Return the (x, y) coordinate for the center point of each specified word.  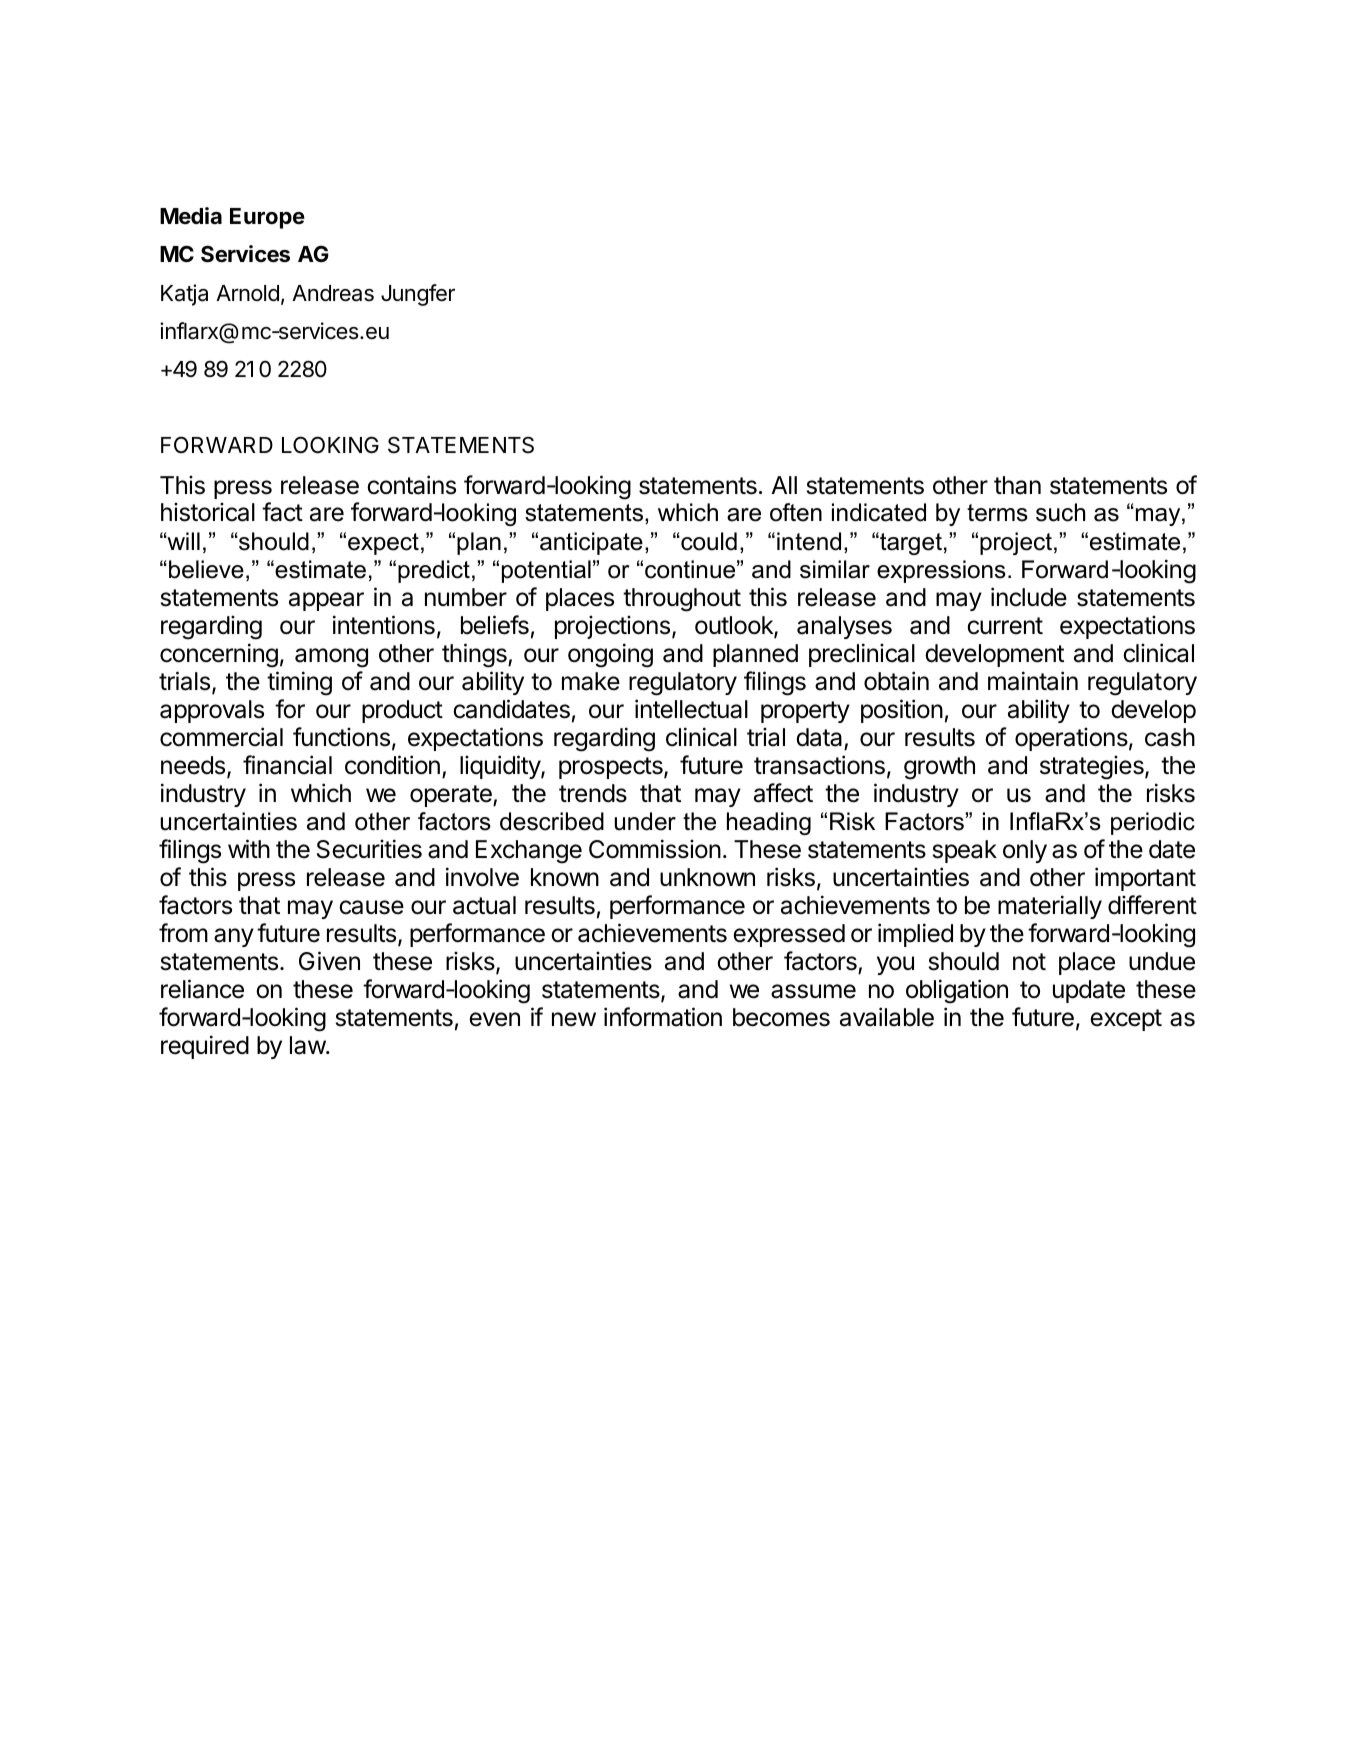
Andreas (333, 293)
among (331, 658)
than (1017, 485)
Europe (267, 218)
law (308, 1045)
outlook (735, 626)
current (1005, 626)
